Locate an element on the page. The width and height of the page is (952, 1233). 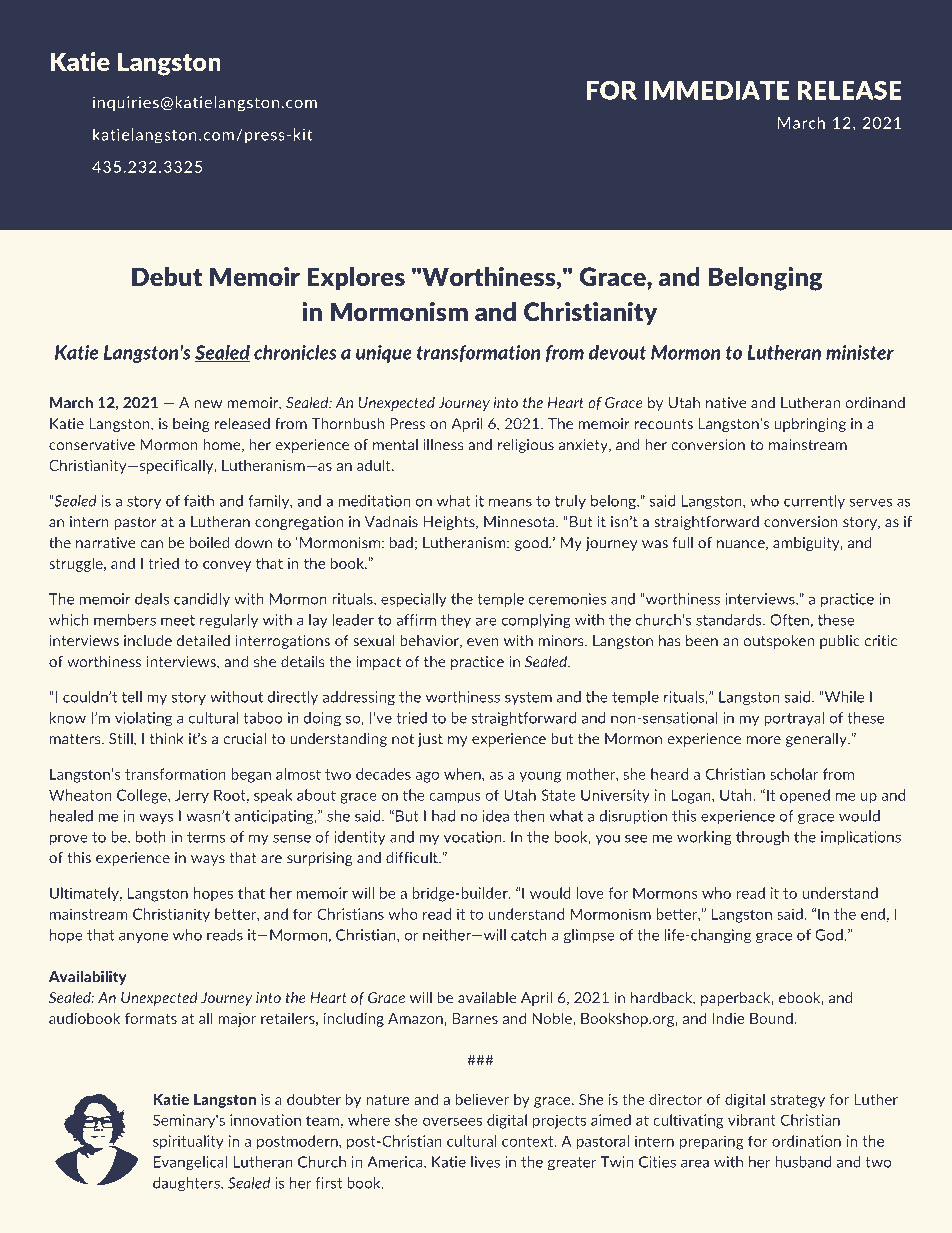
include is located at coordinates (148, 641).
